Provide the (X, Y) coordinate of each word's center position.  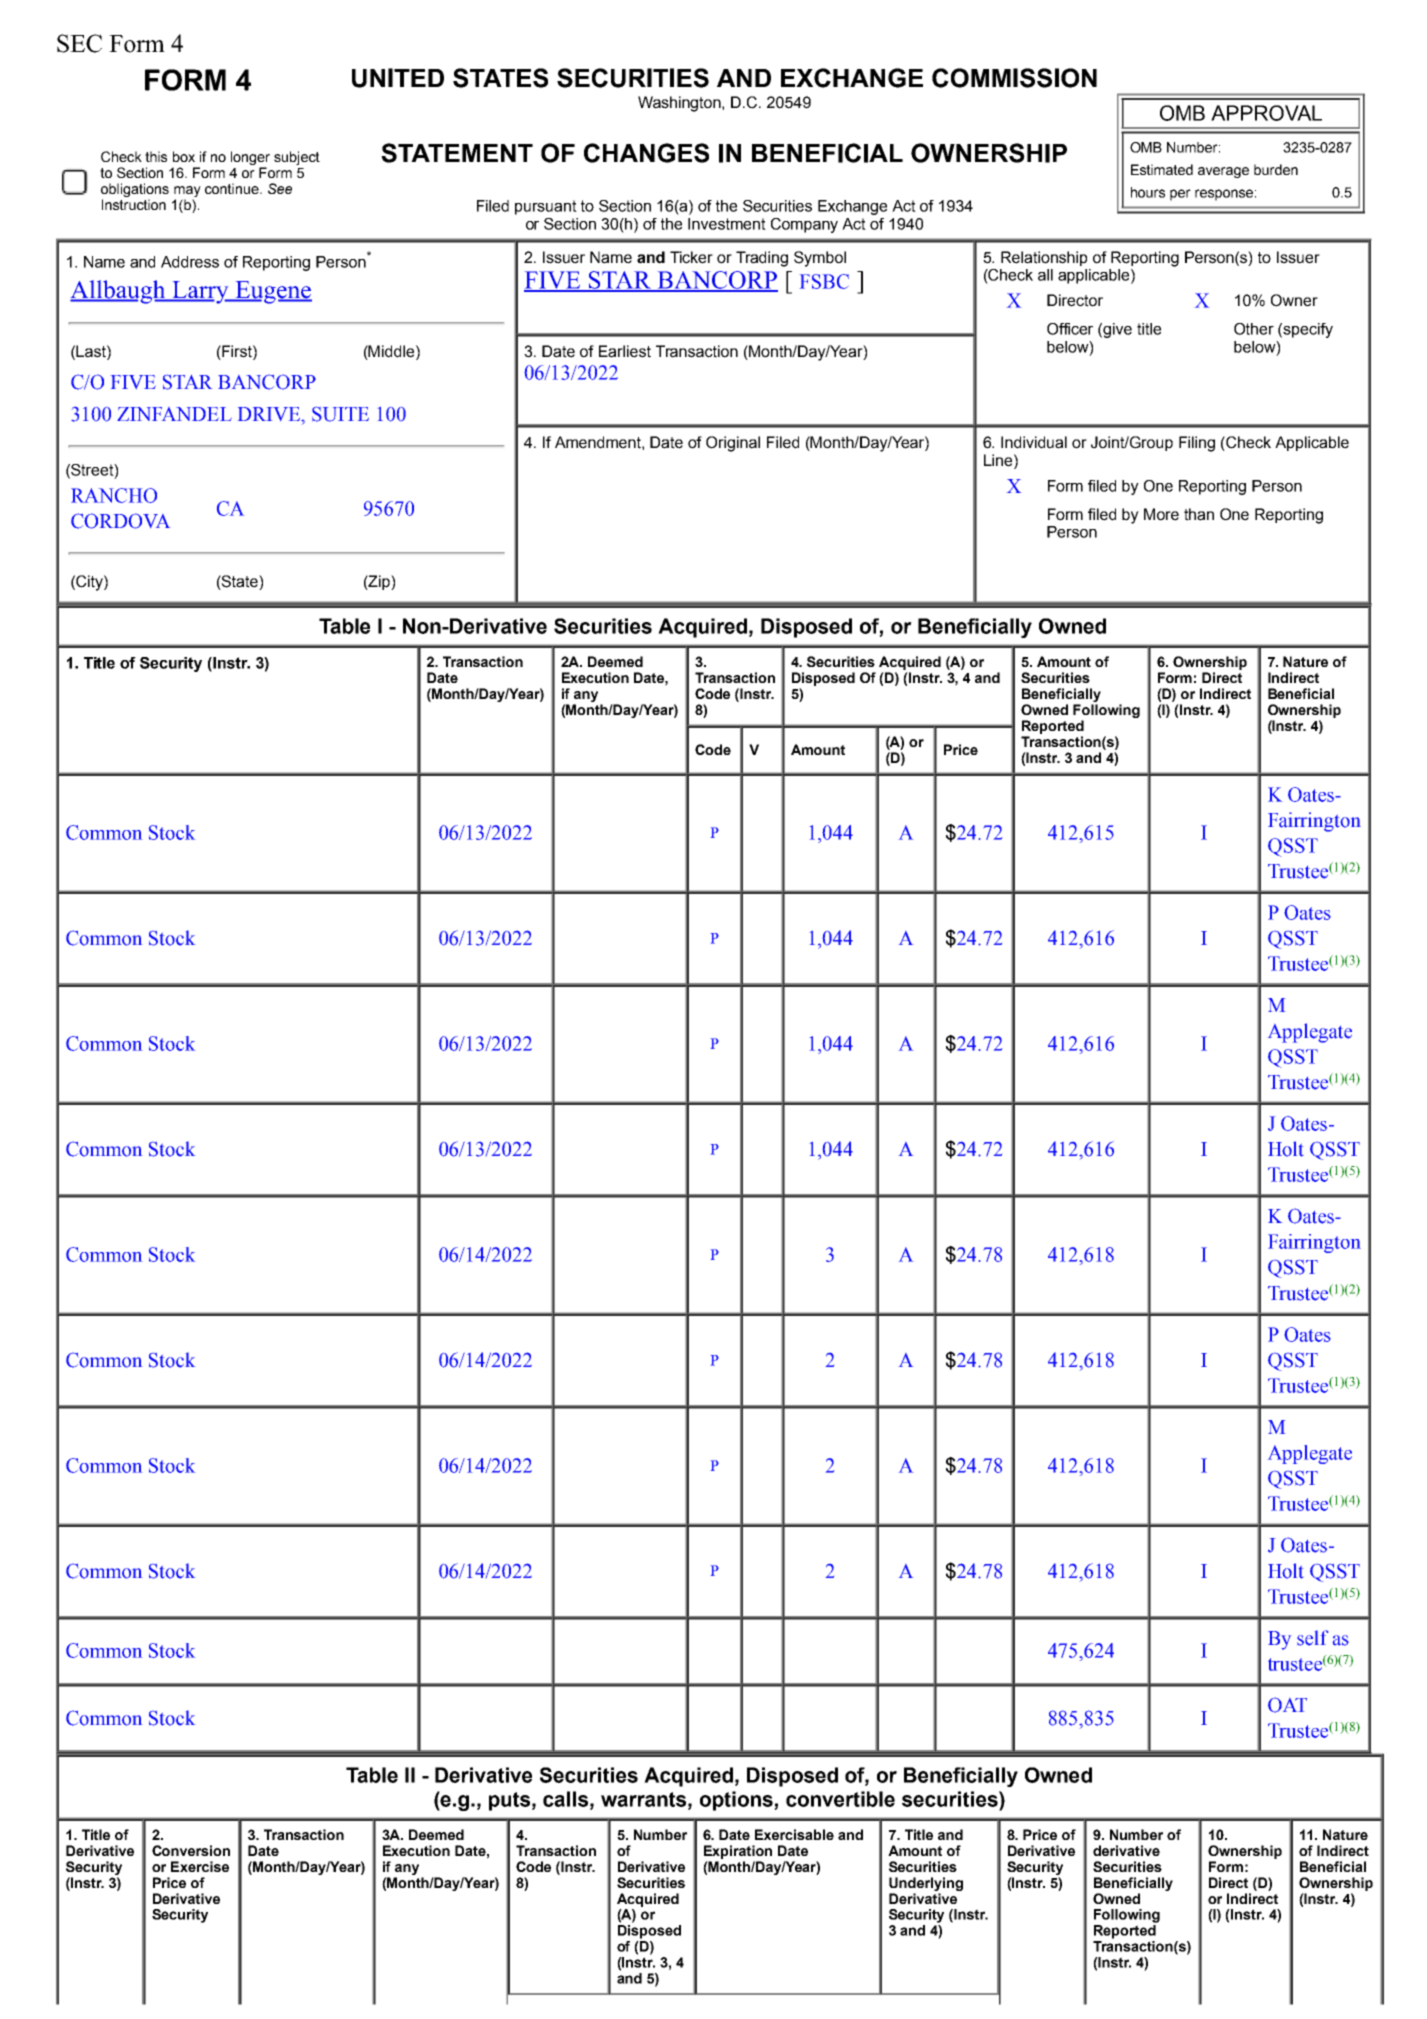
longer (250, 159)
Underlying (926, 1884)
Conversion (191, 1850)
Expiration (738, 1852)
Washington (680, 104)
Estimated (1162, 169)
